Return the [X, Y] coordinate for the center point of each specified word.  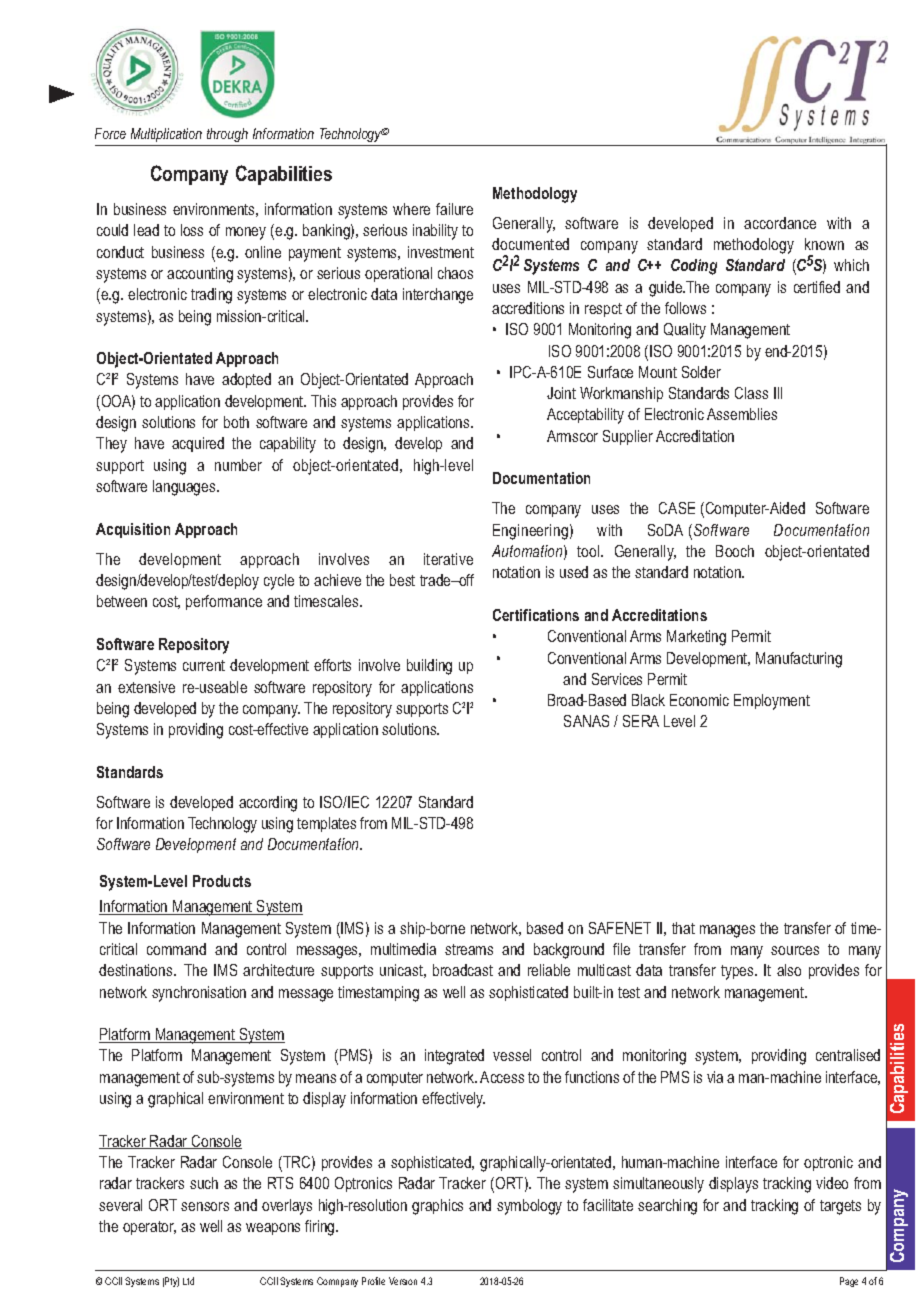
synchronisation [199, 994]
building [429, 667]
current [204, 665]
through [227, 135]
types [738, 972]
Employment [772, 702]
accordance [780, 223]
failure [454, 209]
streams [469, 949]
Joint [561, 393]
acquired [198, 444]
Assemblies [742, 414]
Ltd [188, 1281]
